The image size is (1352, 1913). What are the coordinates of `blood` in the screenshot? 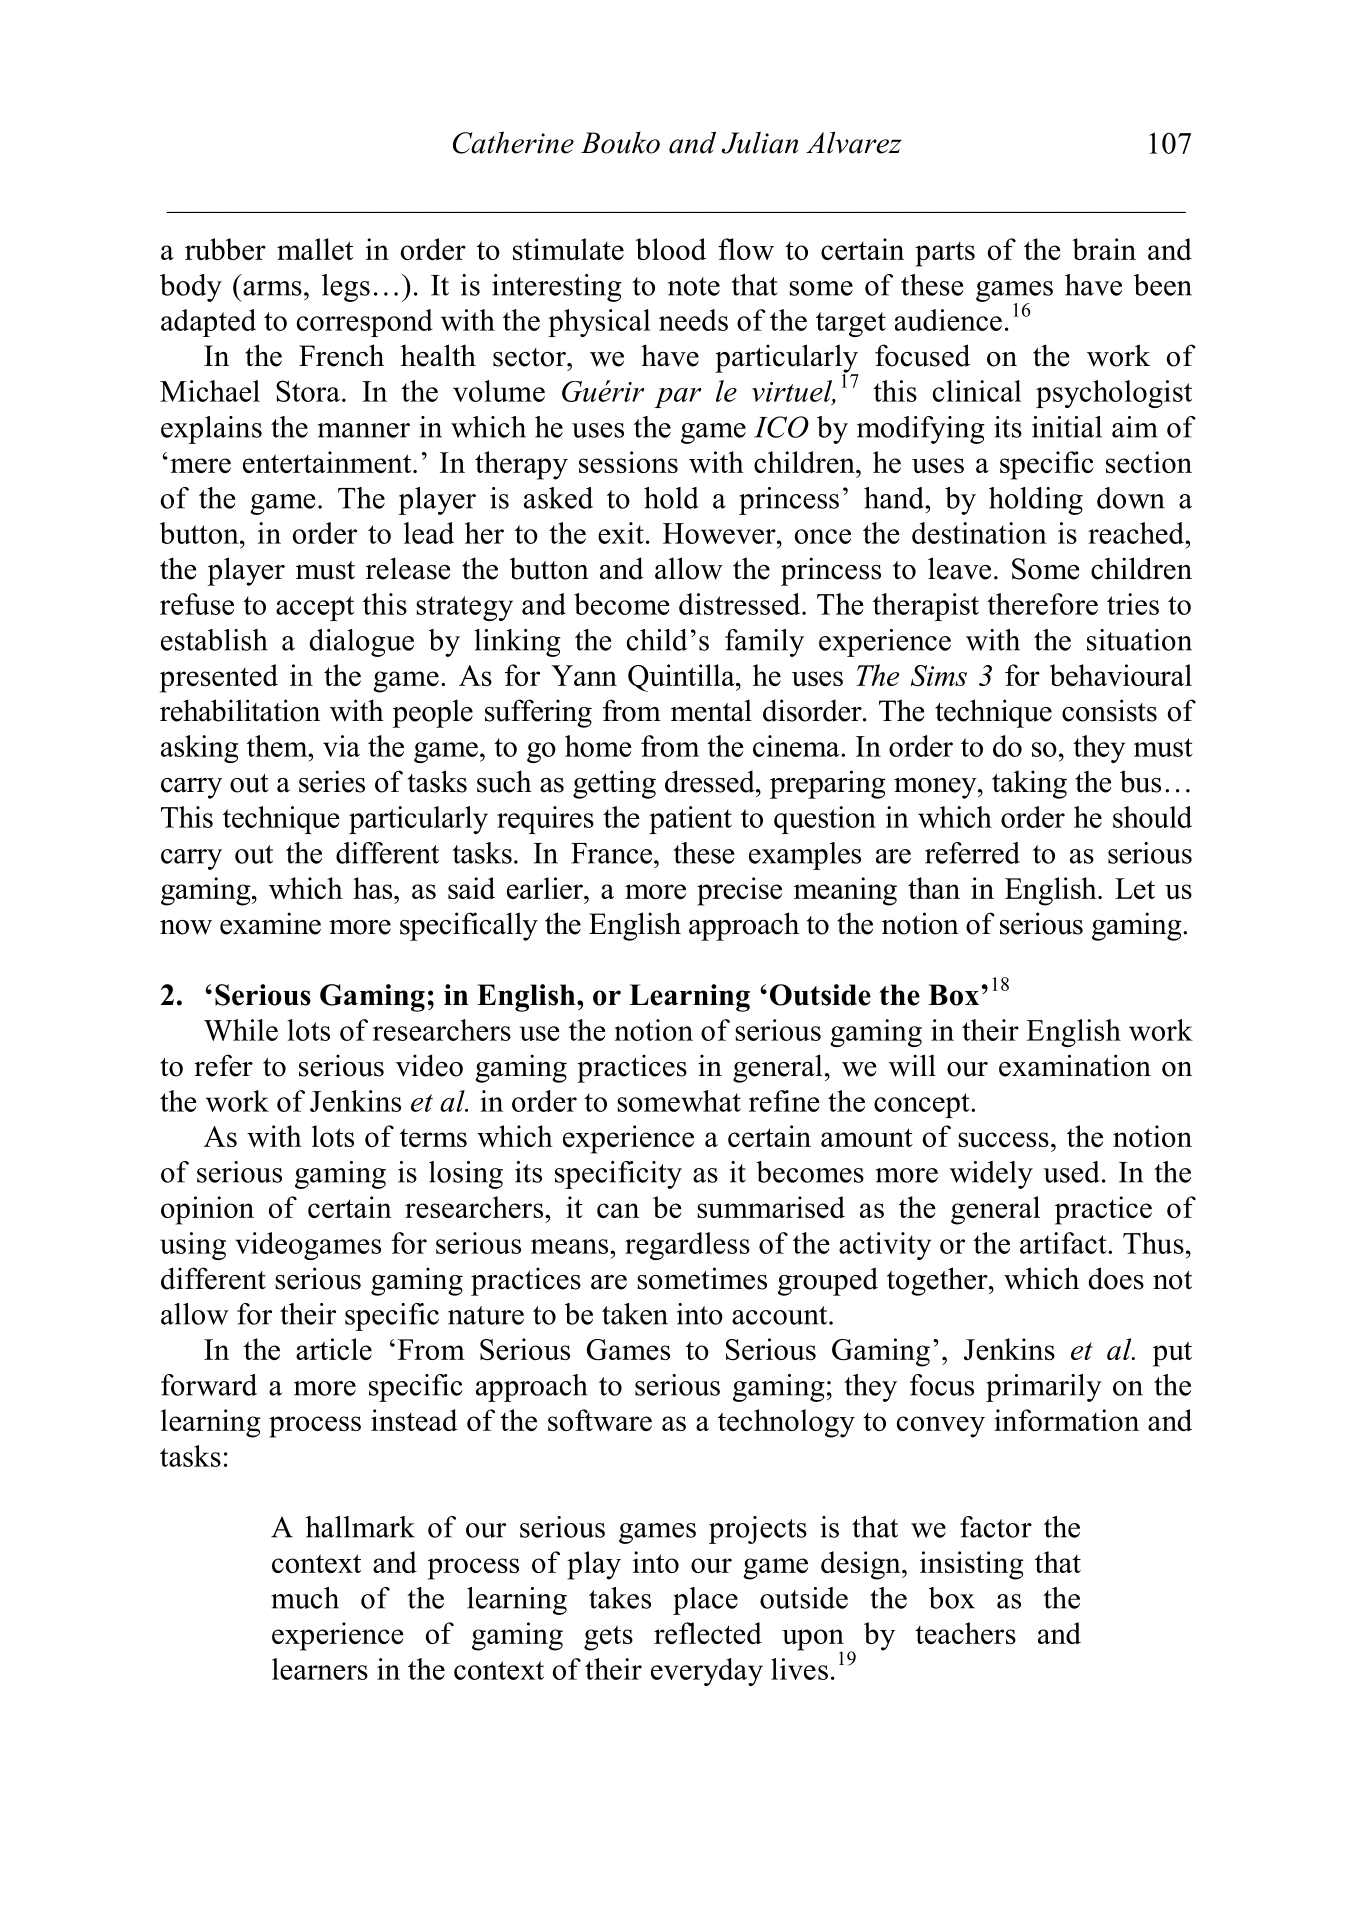 It's located at (671, 249).
